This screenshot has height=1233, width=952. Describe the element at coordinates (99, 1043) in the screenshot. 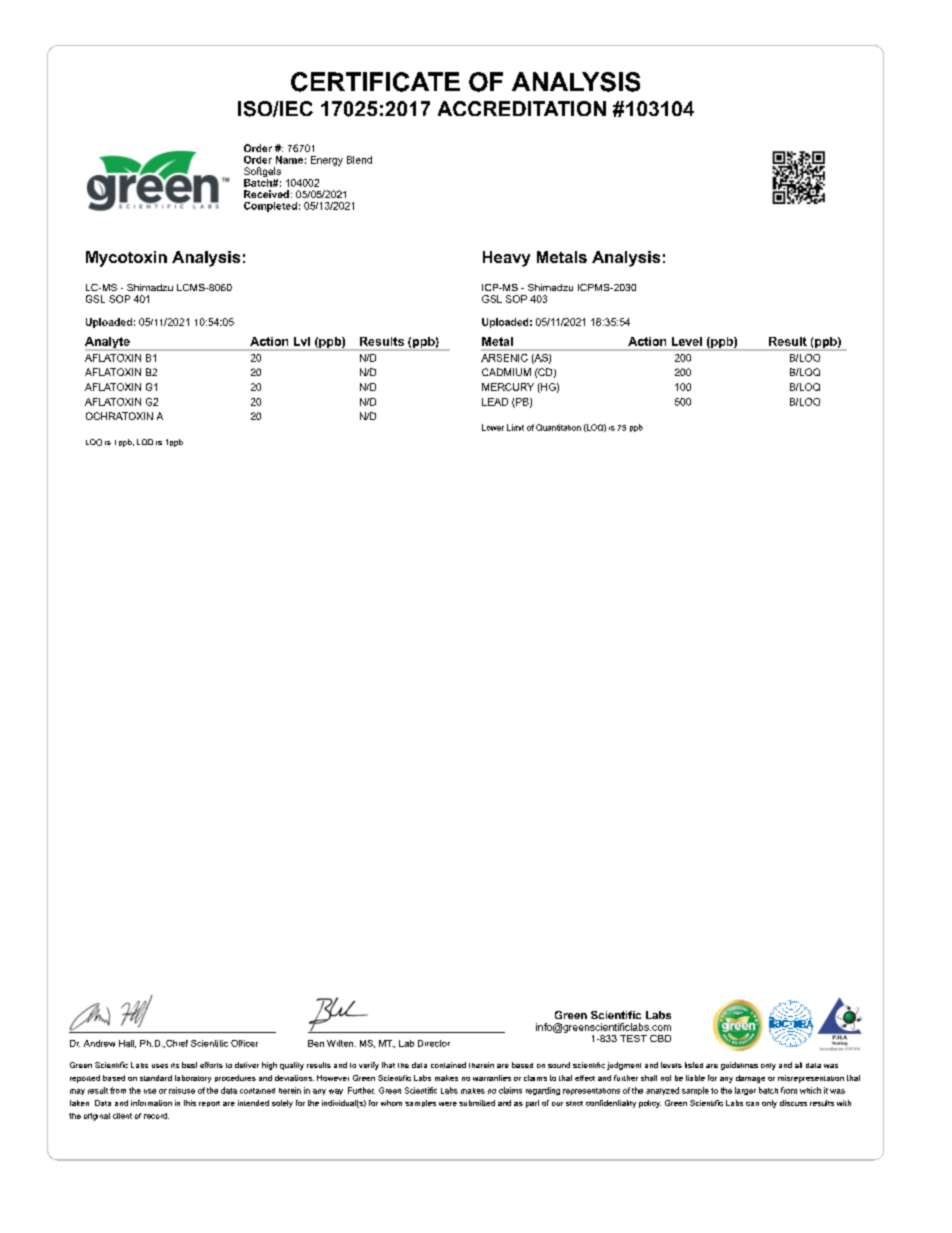

I see `Andrew` at that location.
